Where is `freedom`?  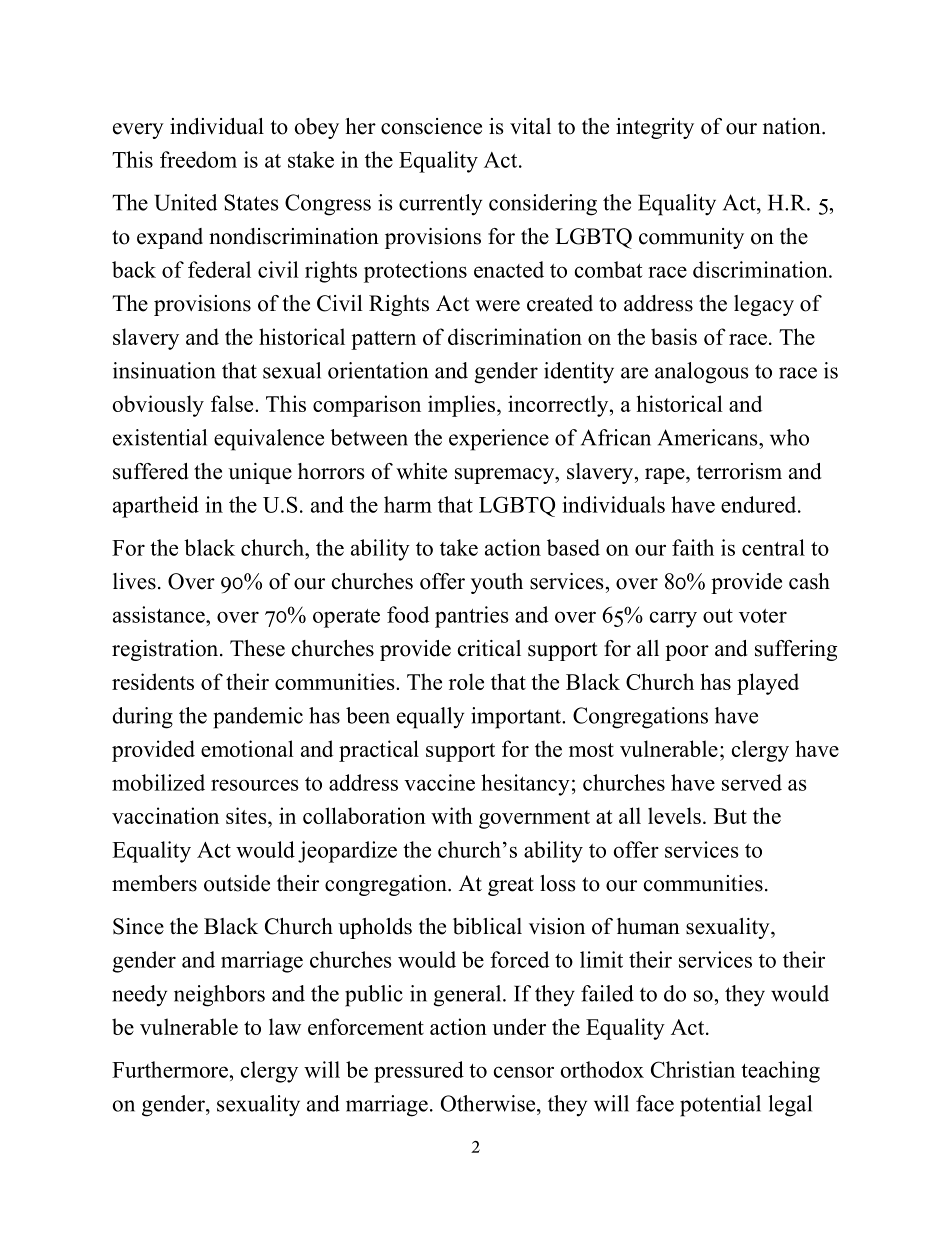
freedom is located at coordinates (198, 159).
